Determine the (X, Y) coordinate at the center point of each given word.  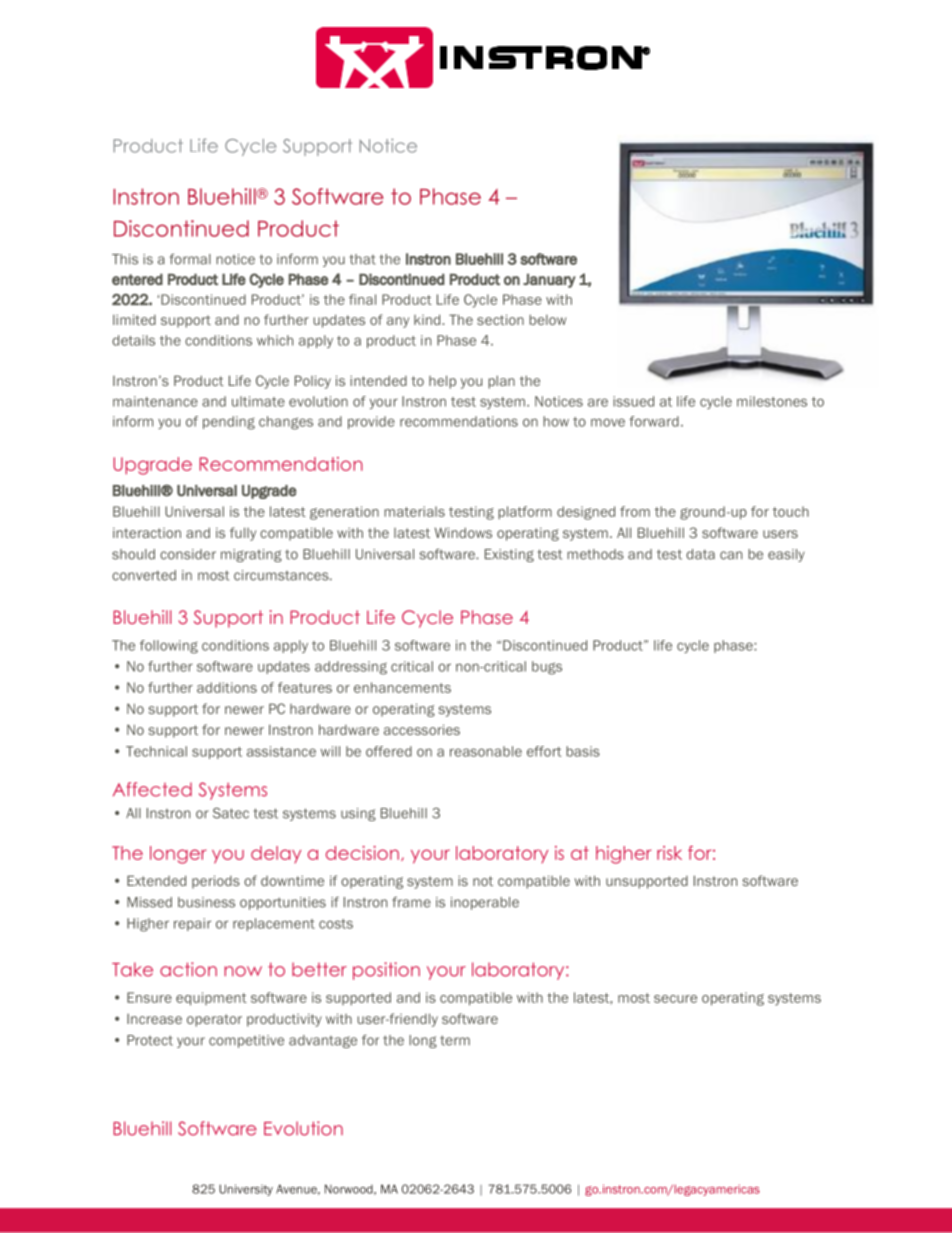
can (731, 555)
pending (229, 423)
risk (669, 853)
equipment (211, 999)
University (246, 1190)
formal (190, 259)
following (169, 647)
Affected (152, 789)
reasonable (486, 751)
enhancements (402, 687)
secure (675, 999)
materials (414, 511)
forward (654, 421)
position (386, 971)
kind (428, 319)
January (549, 281)
